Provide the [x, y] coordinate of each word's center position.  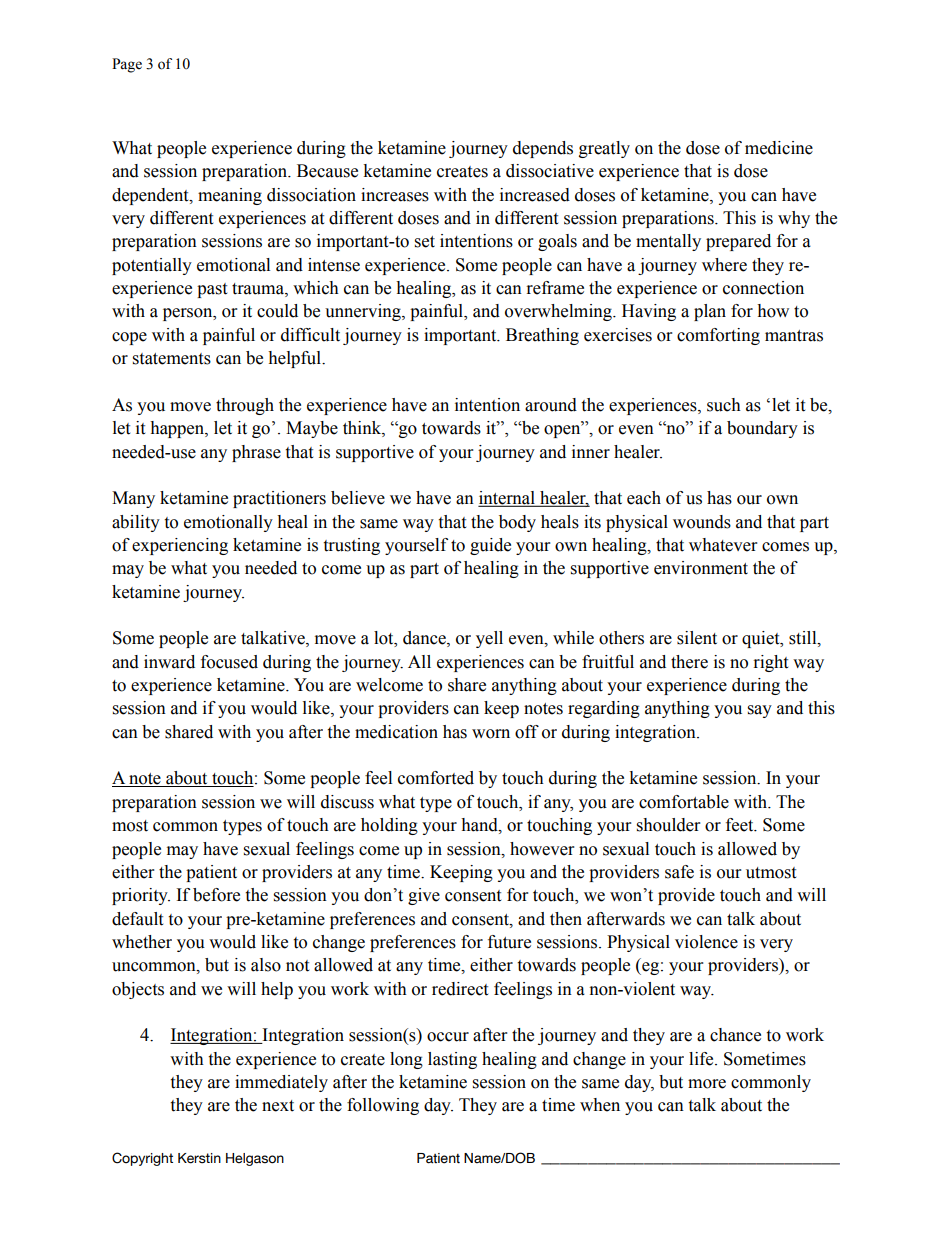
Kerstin [199, 1158]
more [707, 1084]
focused [229, 662]
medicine [779, 148]
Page [127, 65]
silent [697, 638]
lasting [452, 1060]
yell [489, 639]
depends [543, 149]
